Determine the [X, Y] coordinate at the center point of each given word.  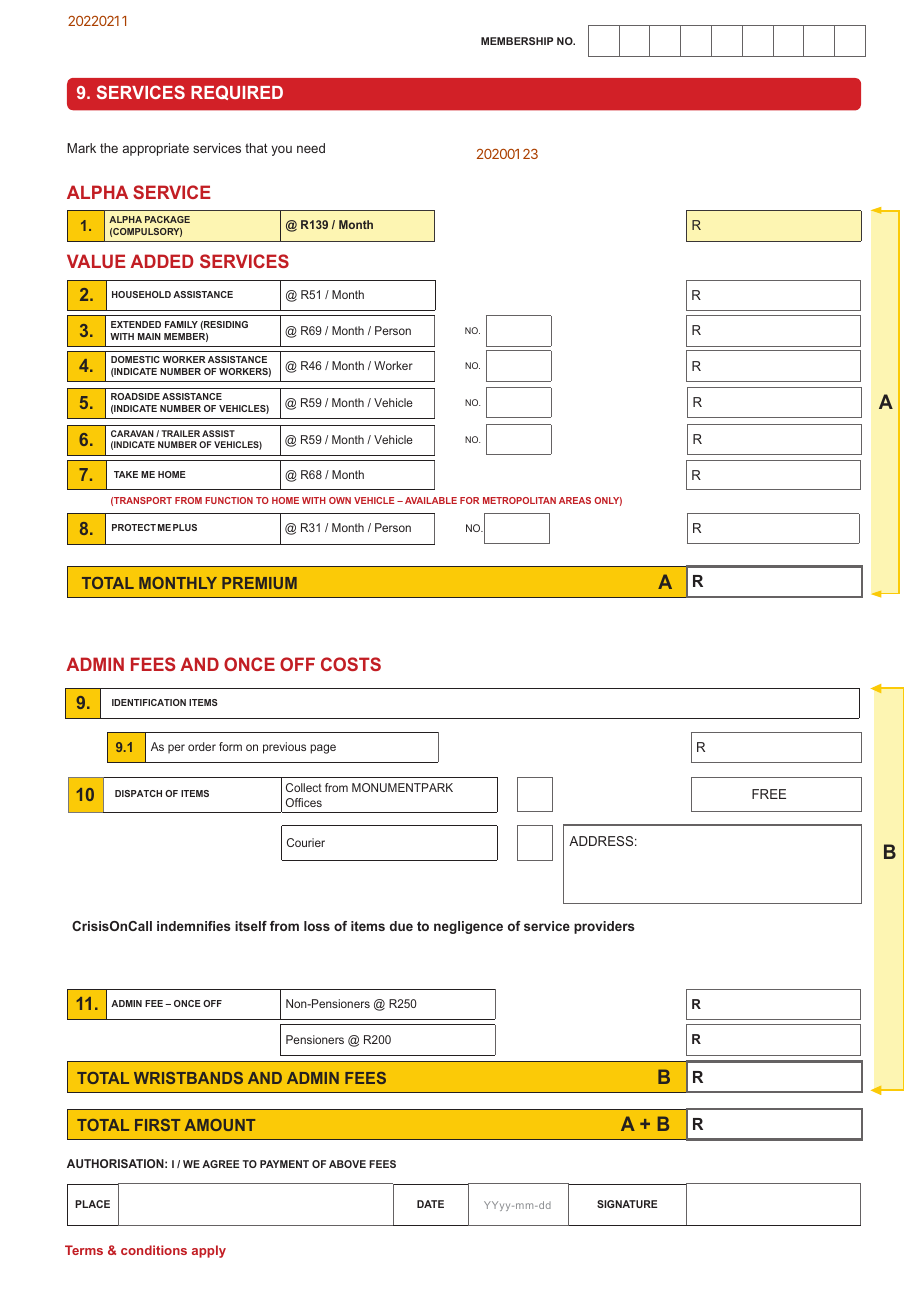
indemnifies [194, 926]
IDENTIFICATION [149, 702]
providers [604, 927]
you [281, 150]
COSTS [351, 664]
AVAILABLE [431, 500]
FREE [769, 794]
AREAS [575, 500]
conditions [154, 1250]
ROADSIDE [135, 396]
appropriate [156, 149]
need [311, 148]
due [401, 926]
